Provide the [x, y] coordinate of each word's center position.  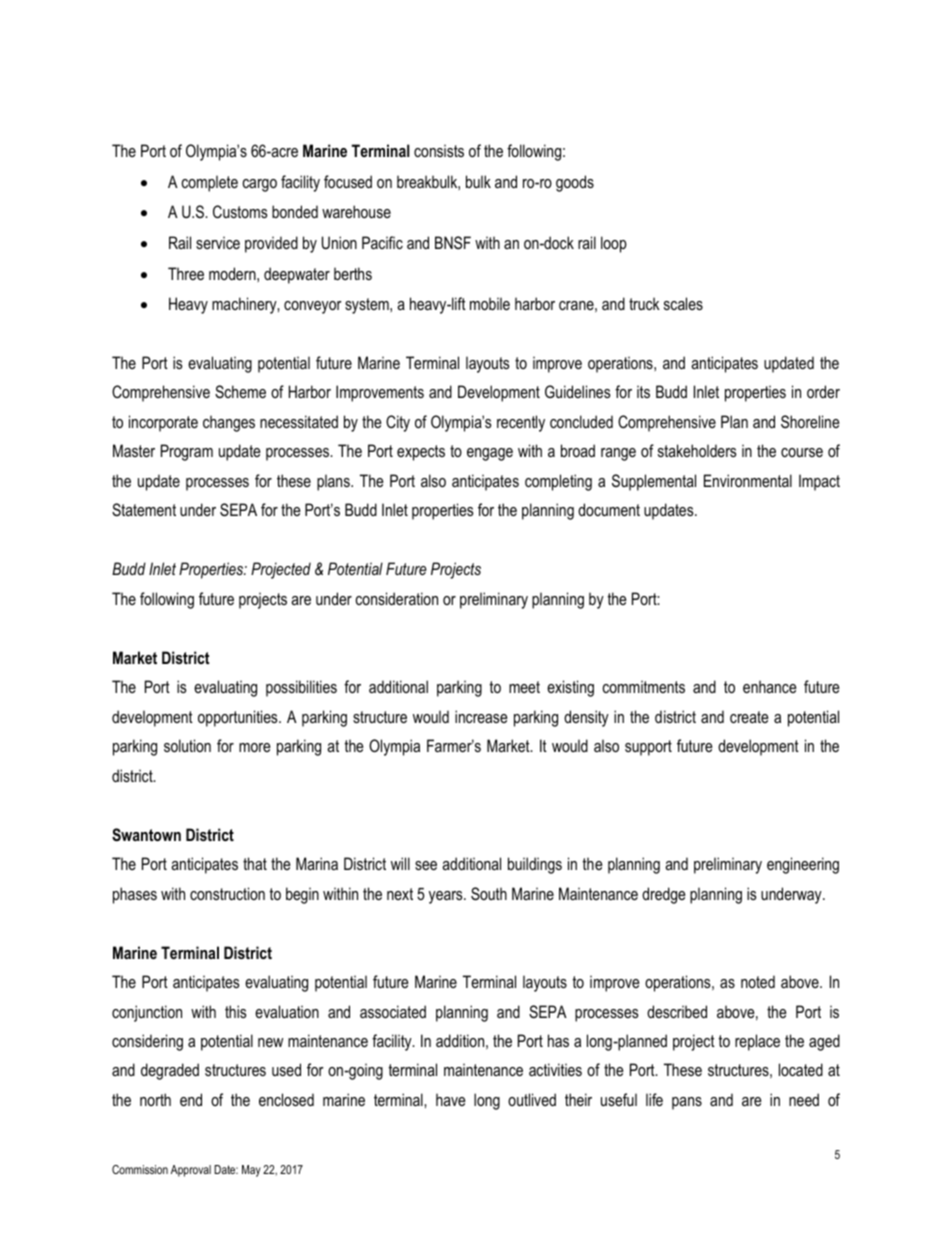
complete [210, 183]
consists [439, 150]
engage [490, 454]
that [255, 863]
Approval [191, 1171]
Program [187, 452]
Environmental [748, 480]
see [426, 865]
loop [614, 244]
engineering [803, 865]
